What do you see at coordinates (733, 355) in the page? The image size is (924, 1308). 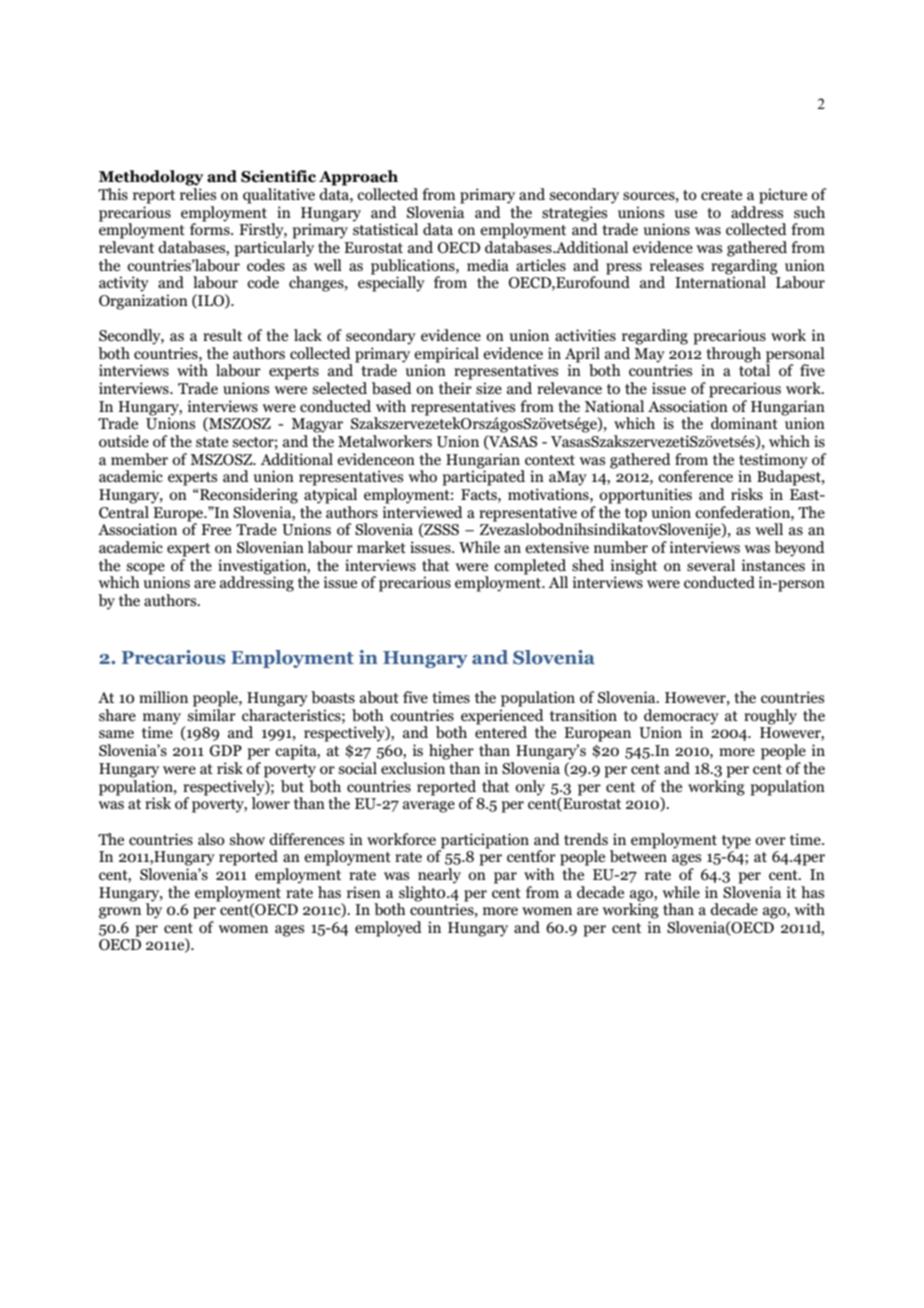 I see `through` at bounding box center [733, 355].
